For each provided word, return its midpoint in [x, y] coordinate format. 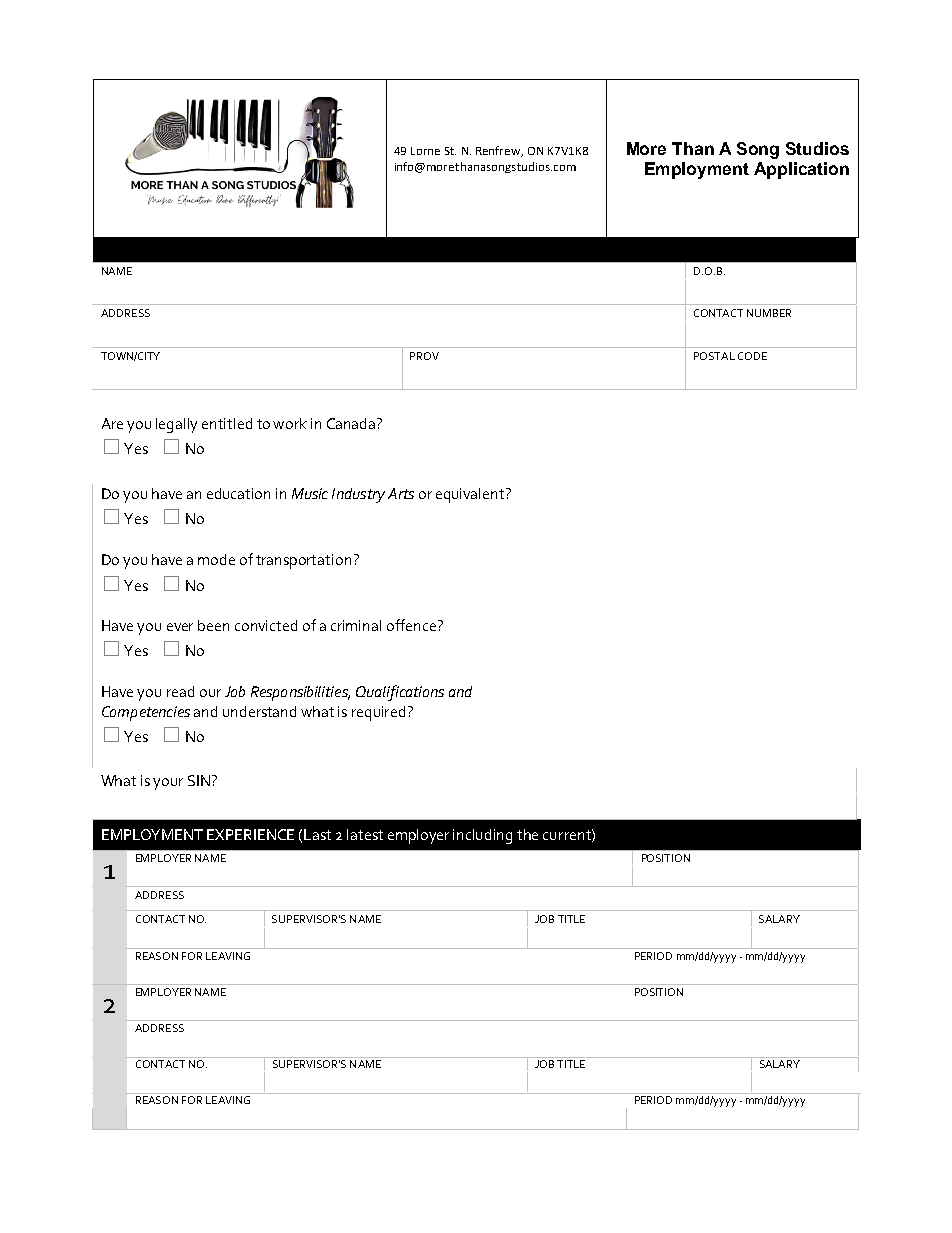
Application [801, 170]
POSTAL [714, 356]
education [238, 493]
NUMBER [769, 313]
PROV [424, 356]
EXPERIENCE [250, 834]
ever [180, 627]
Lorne [425, 151]
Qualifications [400, 693]
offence [413, 625]
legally [176, 425]
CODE [752, 356]
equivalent [471, 495]
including [482, 836]
